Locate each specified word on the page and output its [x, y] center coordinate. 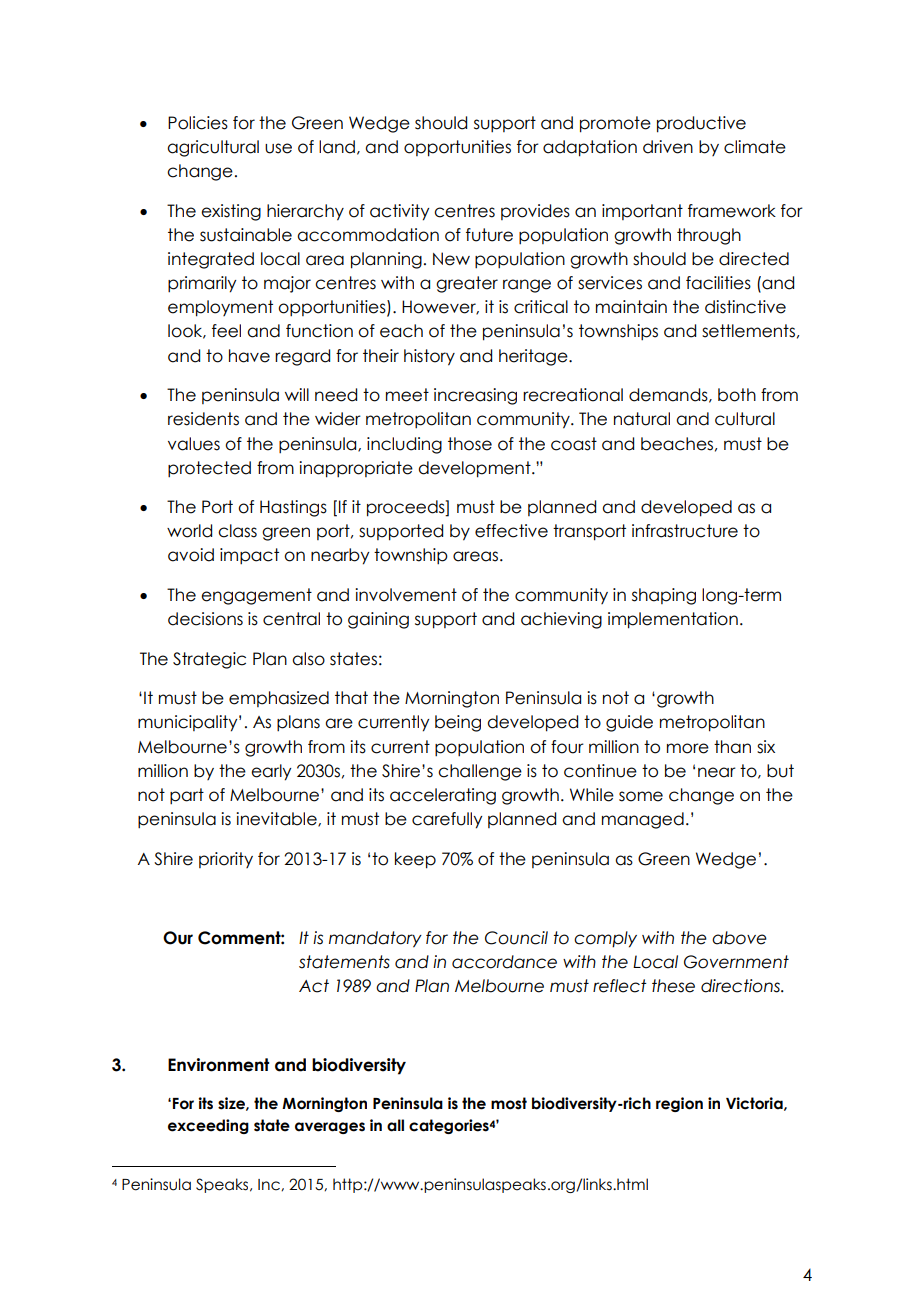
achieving [561, 620]
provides [535, 212]
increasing [475, 396]
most [509, 1103]
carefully [447, 820]
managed [643, 820]
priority [226, 860]
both [737, 395]
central [291, 619]
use [278, 148]
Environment [218, 1065]
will [297, 394]
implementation [673, 620]
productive [701, 124]
